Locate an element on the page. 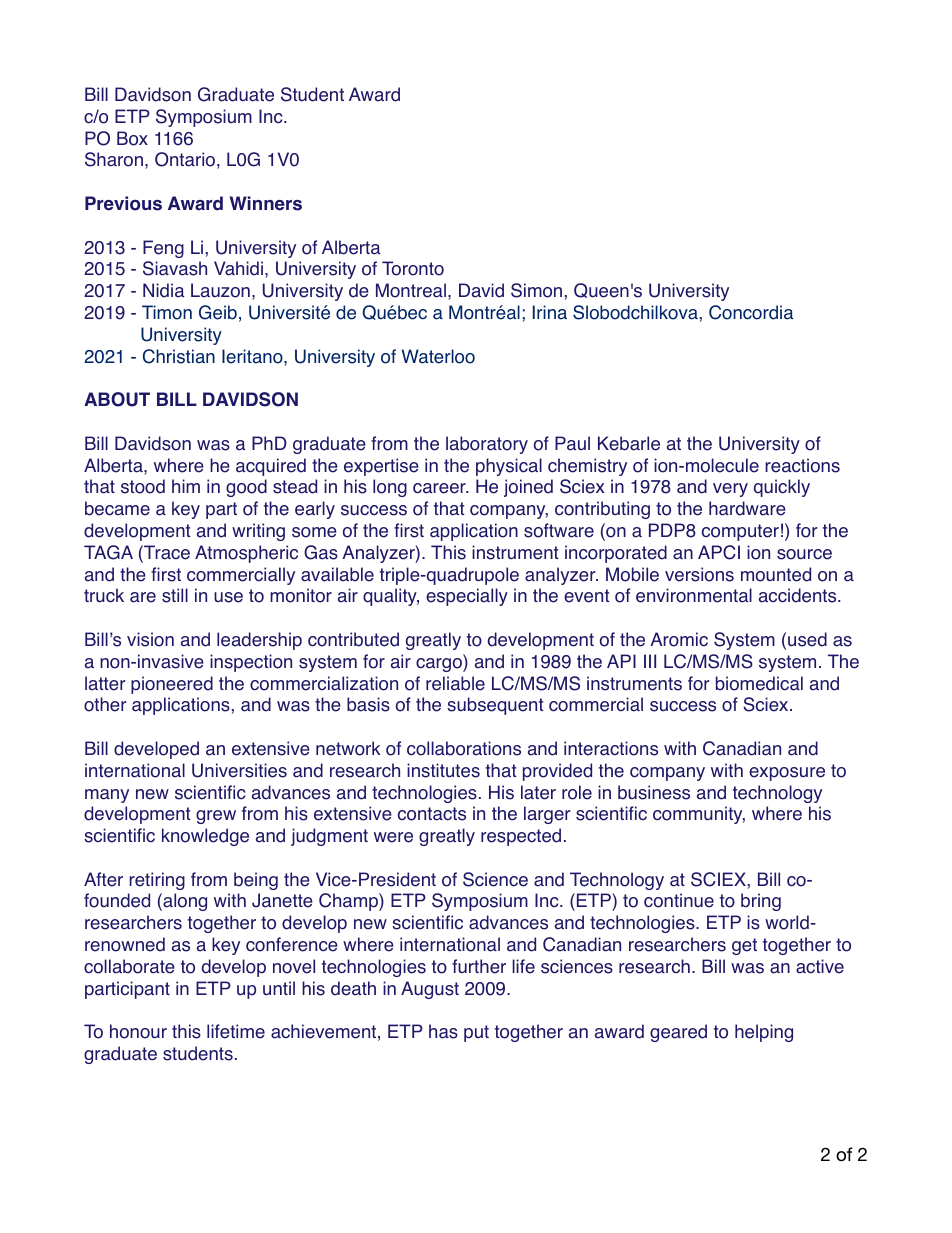 This document has width=952, height=1233. contacts is located at coordinates (432, 814).
